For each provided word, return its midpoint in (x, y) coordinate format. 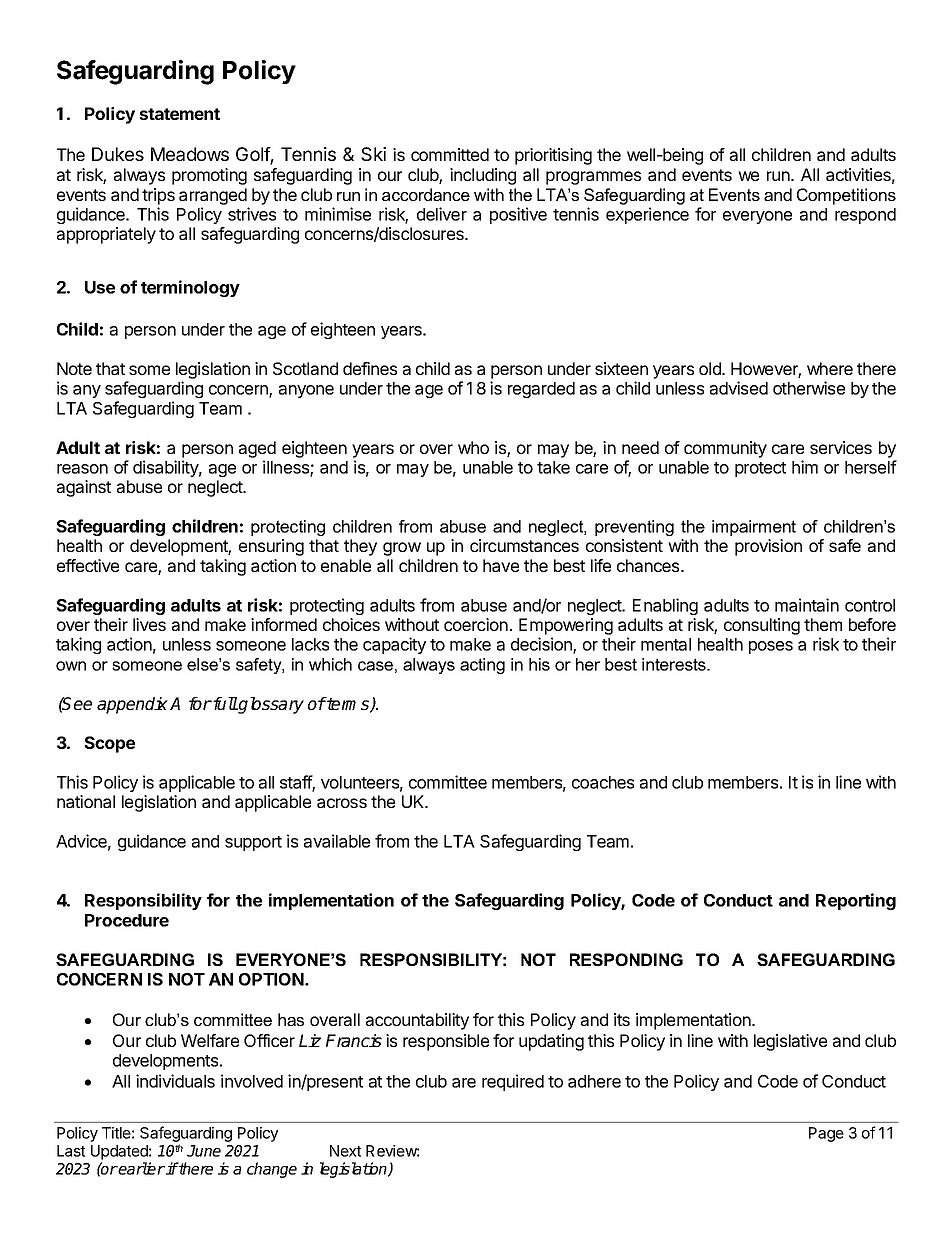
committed (450, 154)
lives (149, 624)
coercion (476, 624)
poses (771, 647)
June (204, 1151)
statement (179, 114)
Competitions (846, 196)
